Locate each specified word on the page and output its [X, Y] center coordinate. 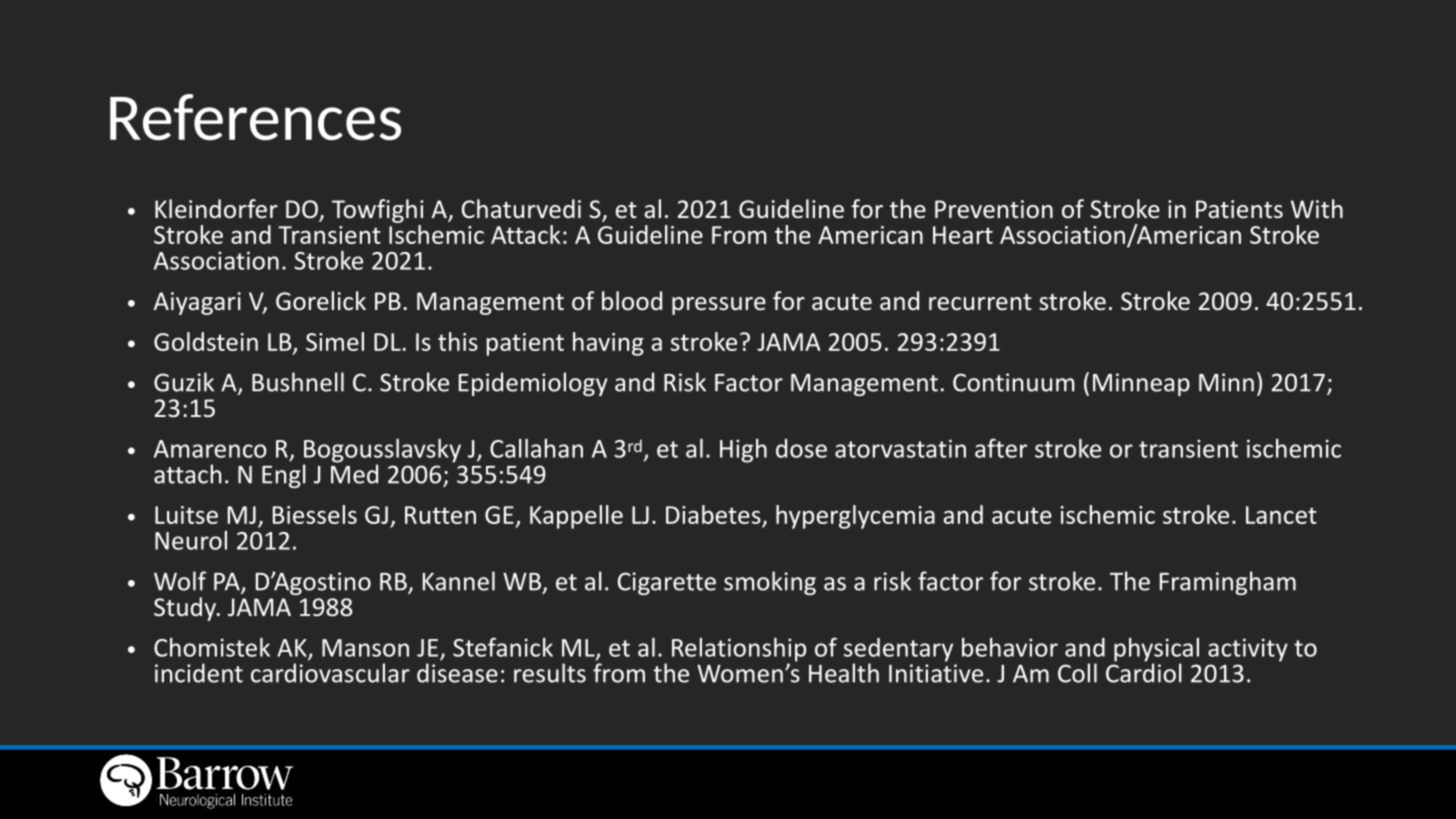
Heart [963, 235]
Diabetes [714, 516]
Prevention [994, 209]
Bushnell [298, 382]
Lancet [1281, 515]
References [255, 117]
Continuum [1014, 382]
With [1317, 208]
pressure [719, 306]
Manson [365, 648]
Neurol [191, 540]
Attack [526, 234]
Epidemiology [533, 384]
